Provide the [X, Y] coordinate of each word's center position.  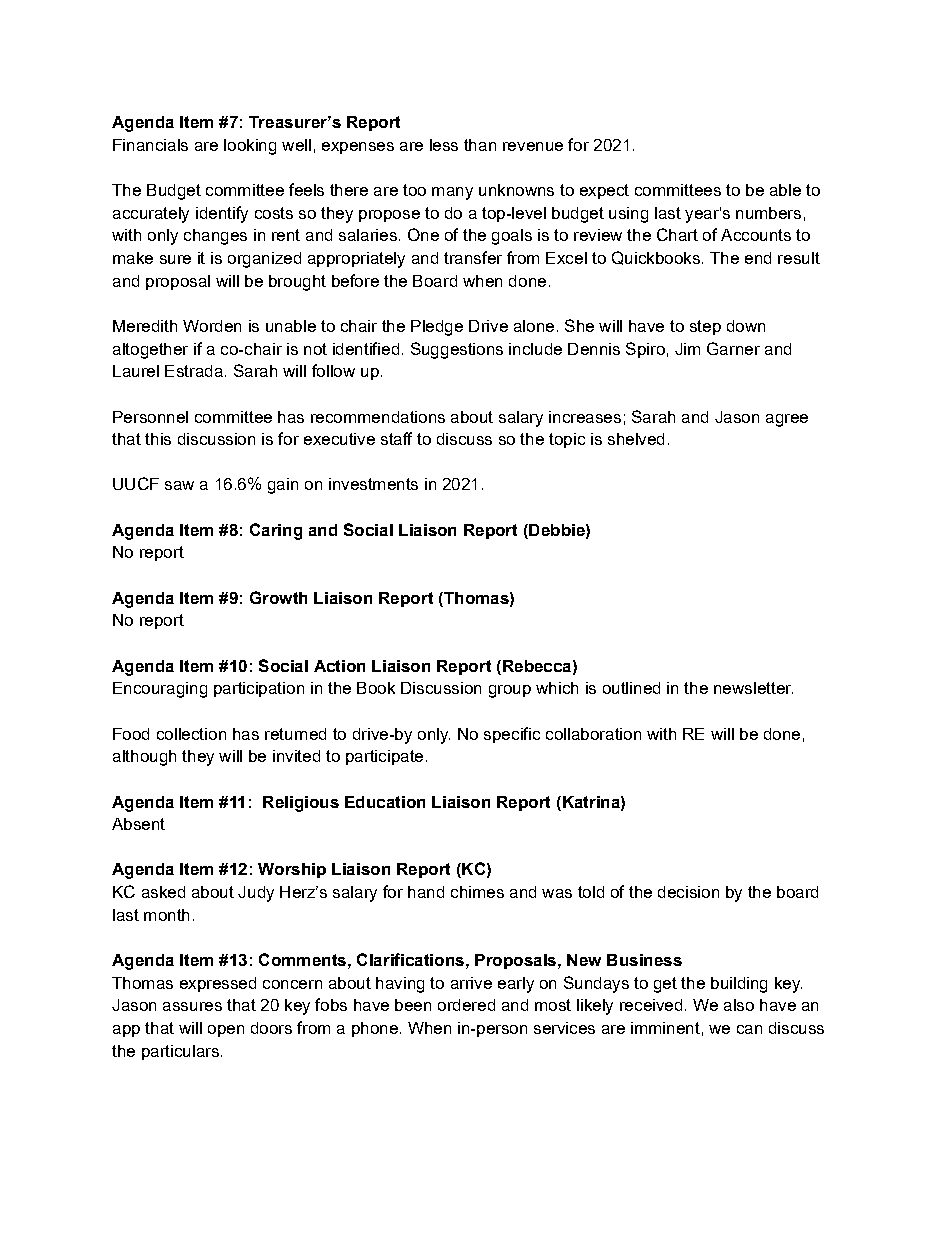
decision [688, 892]
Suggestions [457, 350]
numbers [768, 213]
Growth [278, 597]
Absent [138, 824]
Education [385, 802]
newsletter [753, 688]
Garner [733, 348]
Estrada [194, 371]
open [226, 1031]
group [510, 691]
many [452, 193]
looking [250, 147]
